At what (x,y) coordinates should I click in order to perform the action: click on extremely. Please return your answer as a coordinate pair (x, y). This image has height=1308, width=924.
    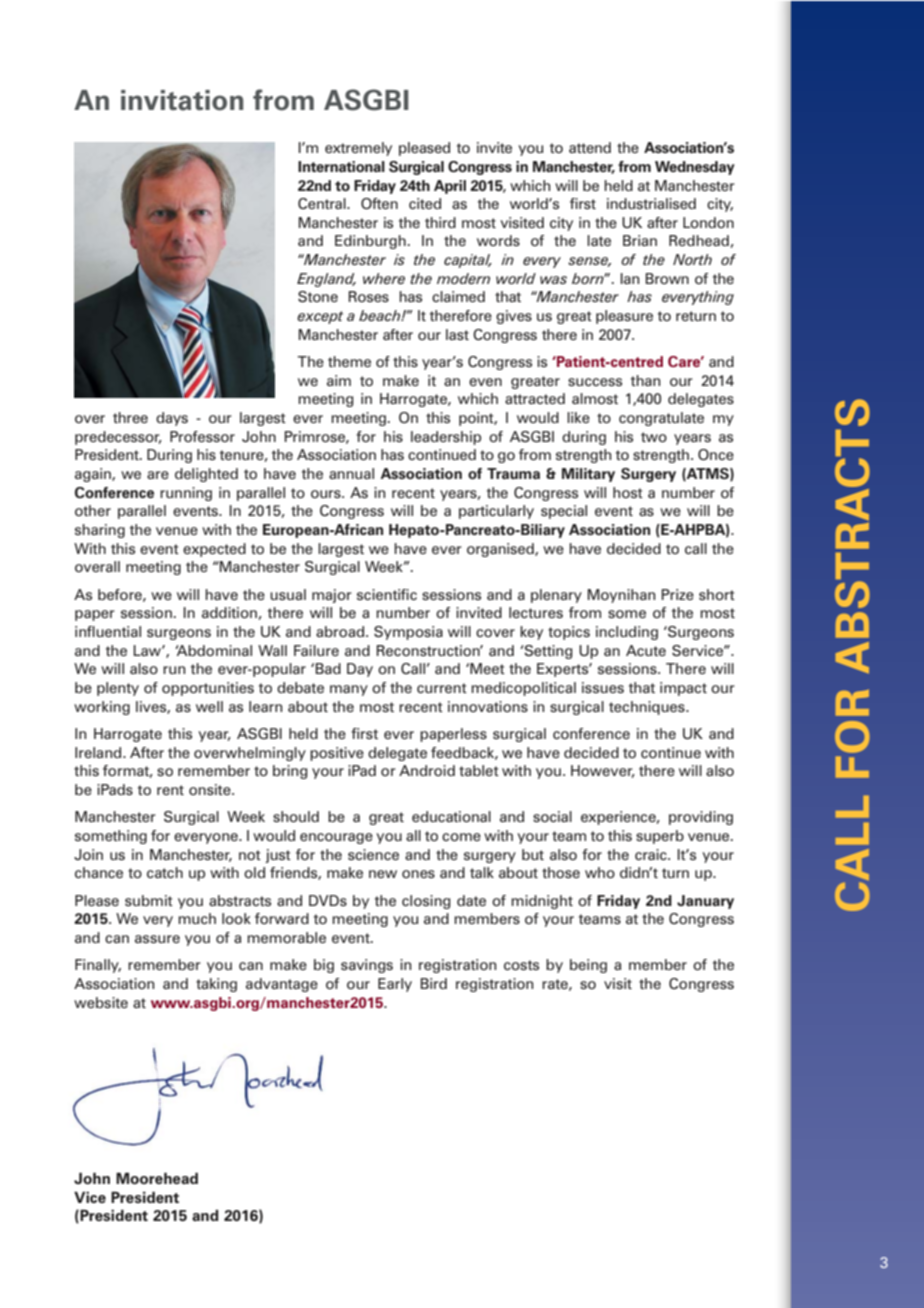
    Looking at the image, I should click on (358, 149).
